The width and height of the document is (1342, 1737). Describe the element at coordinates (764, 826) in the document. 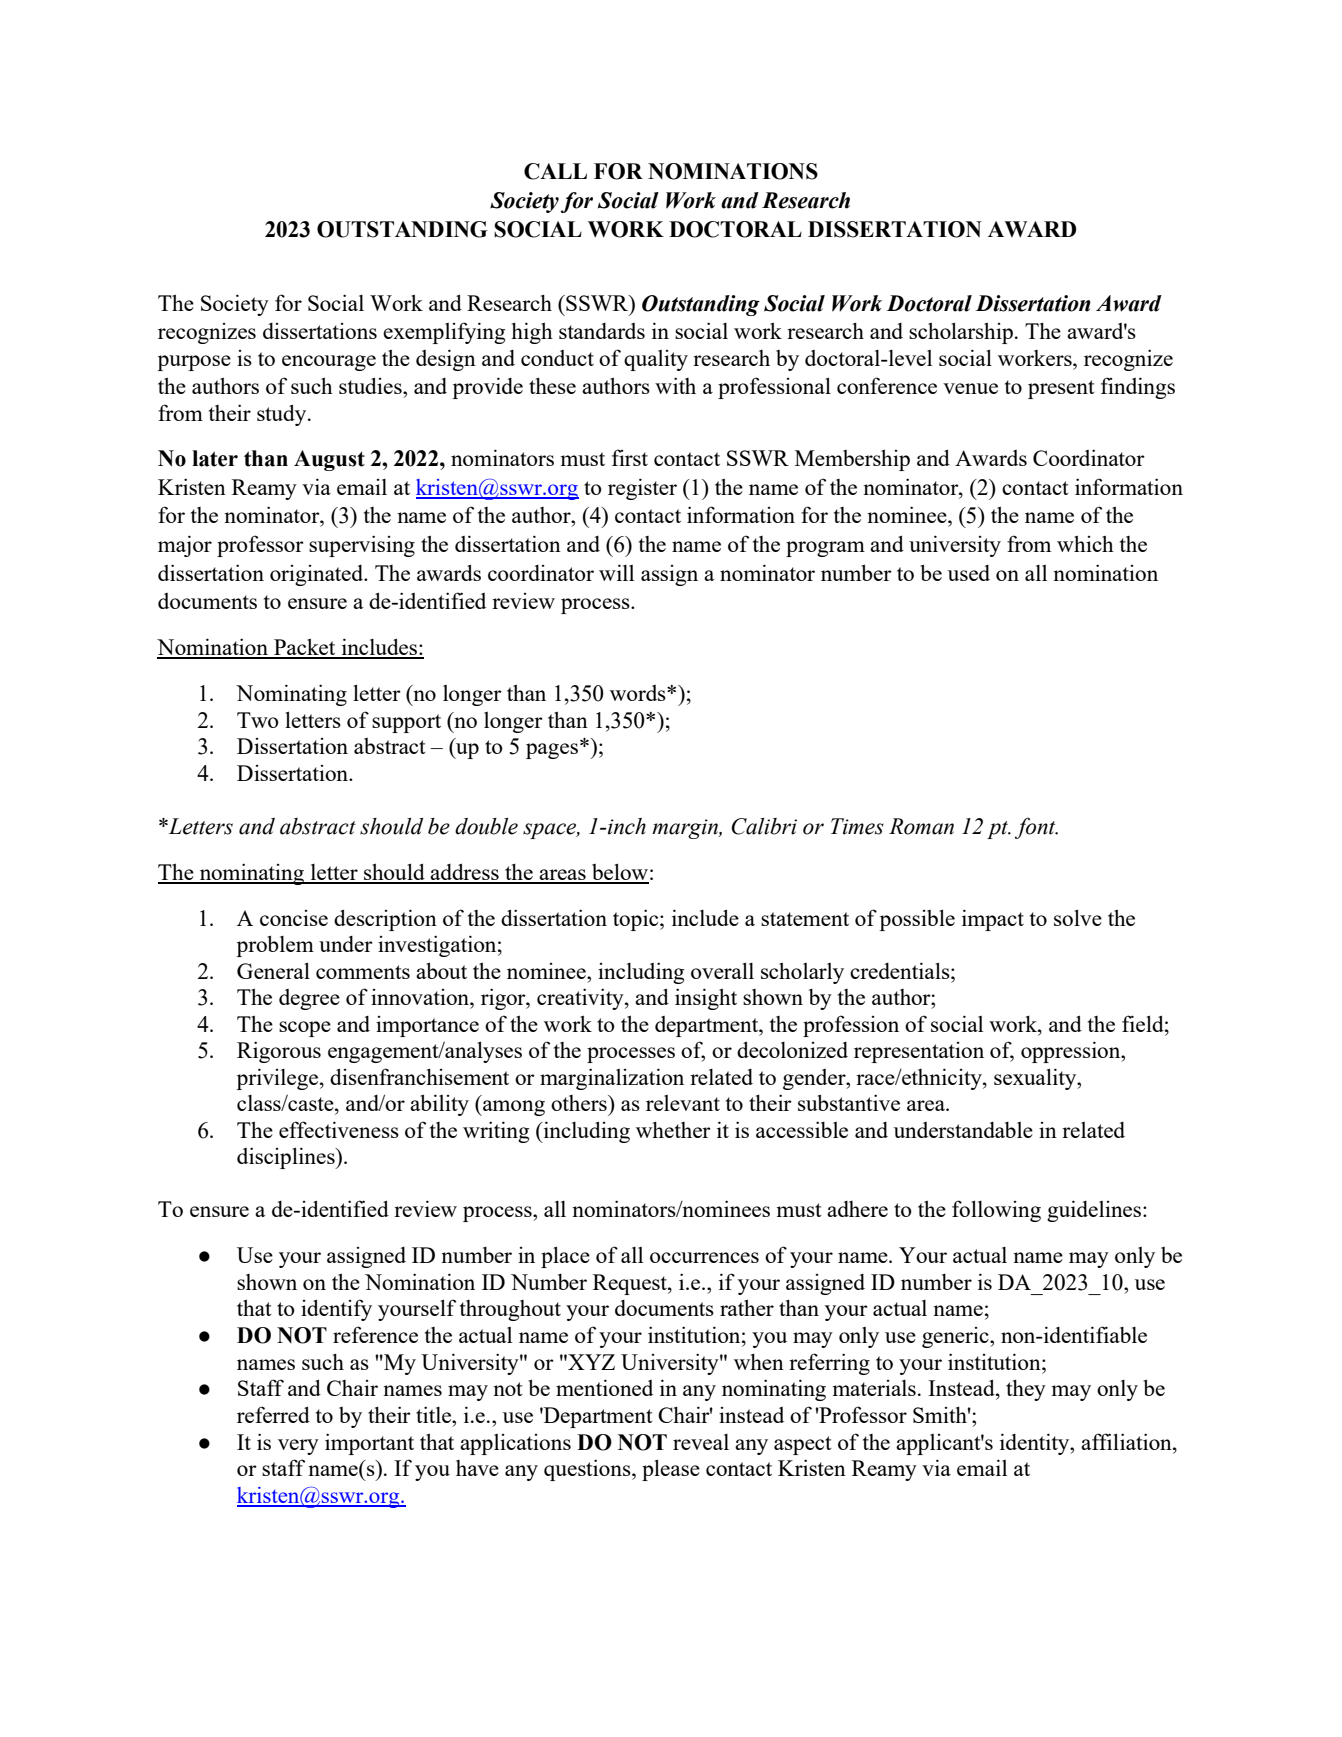

I see `Calibri` at that location.
